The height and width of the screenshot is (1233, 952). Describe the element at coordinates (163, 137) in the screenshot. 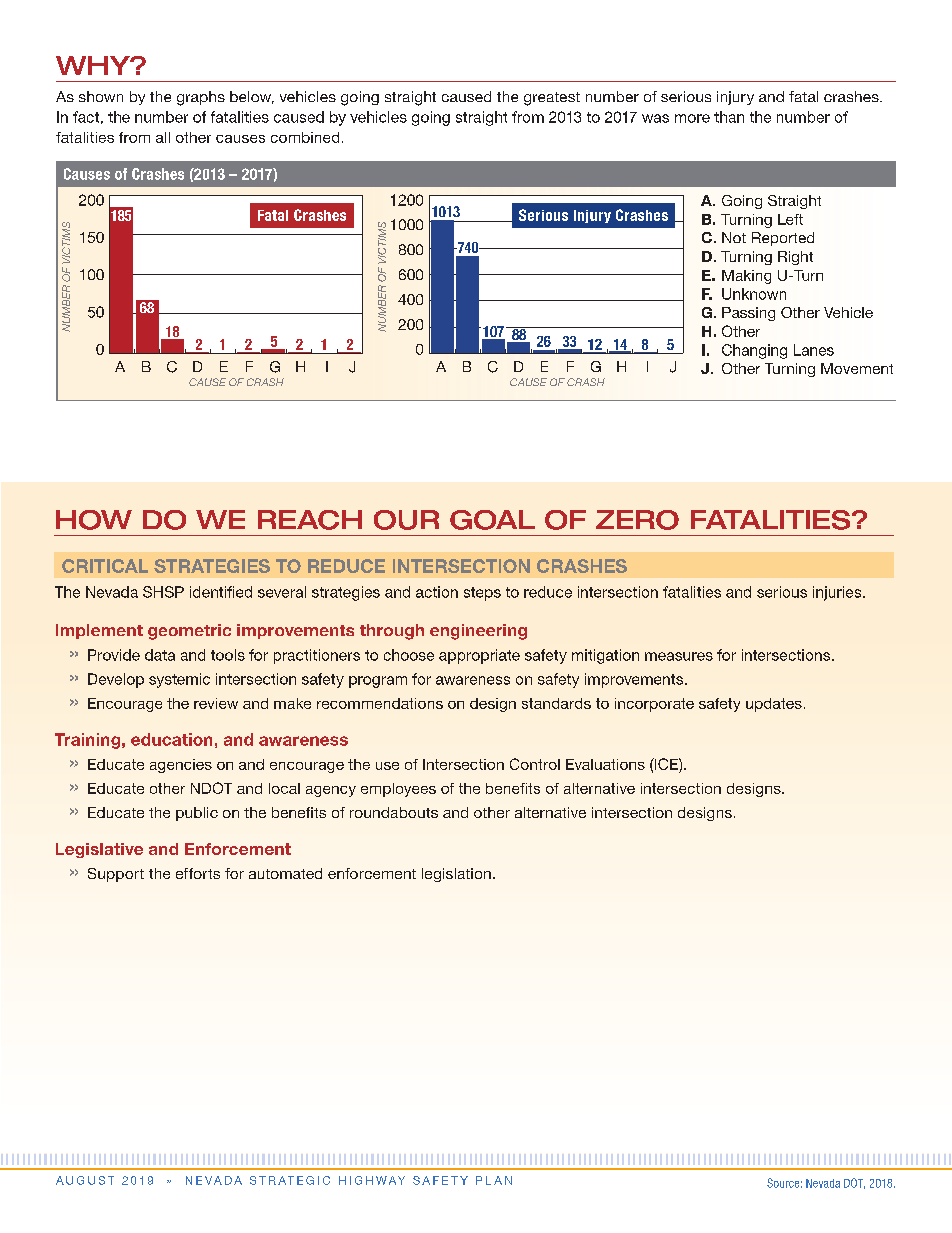

I see `all` at that location.
